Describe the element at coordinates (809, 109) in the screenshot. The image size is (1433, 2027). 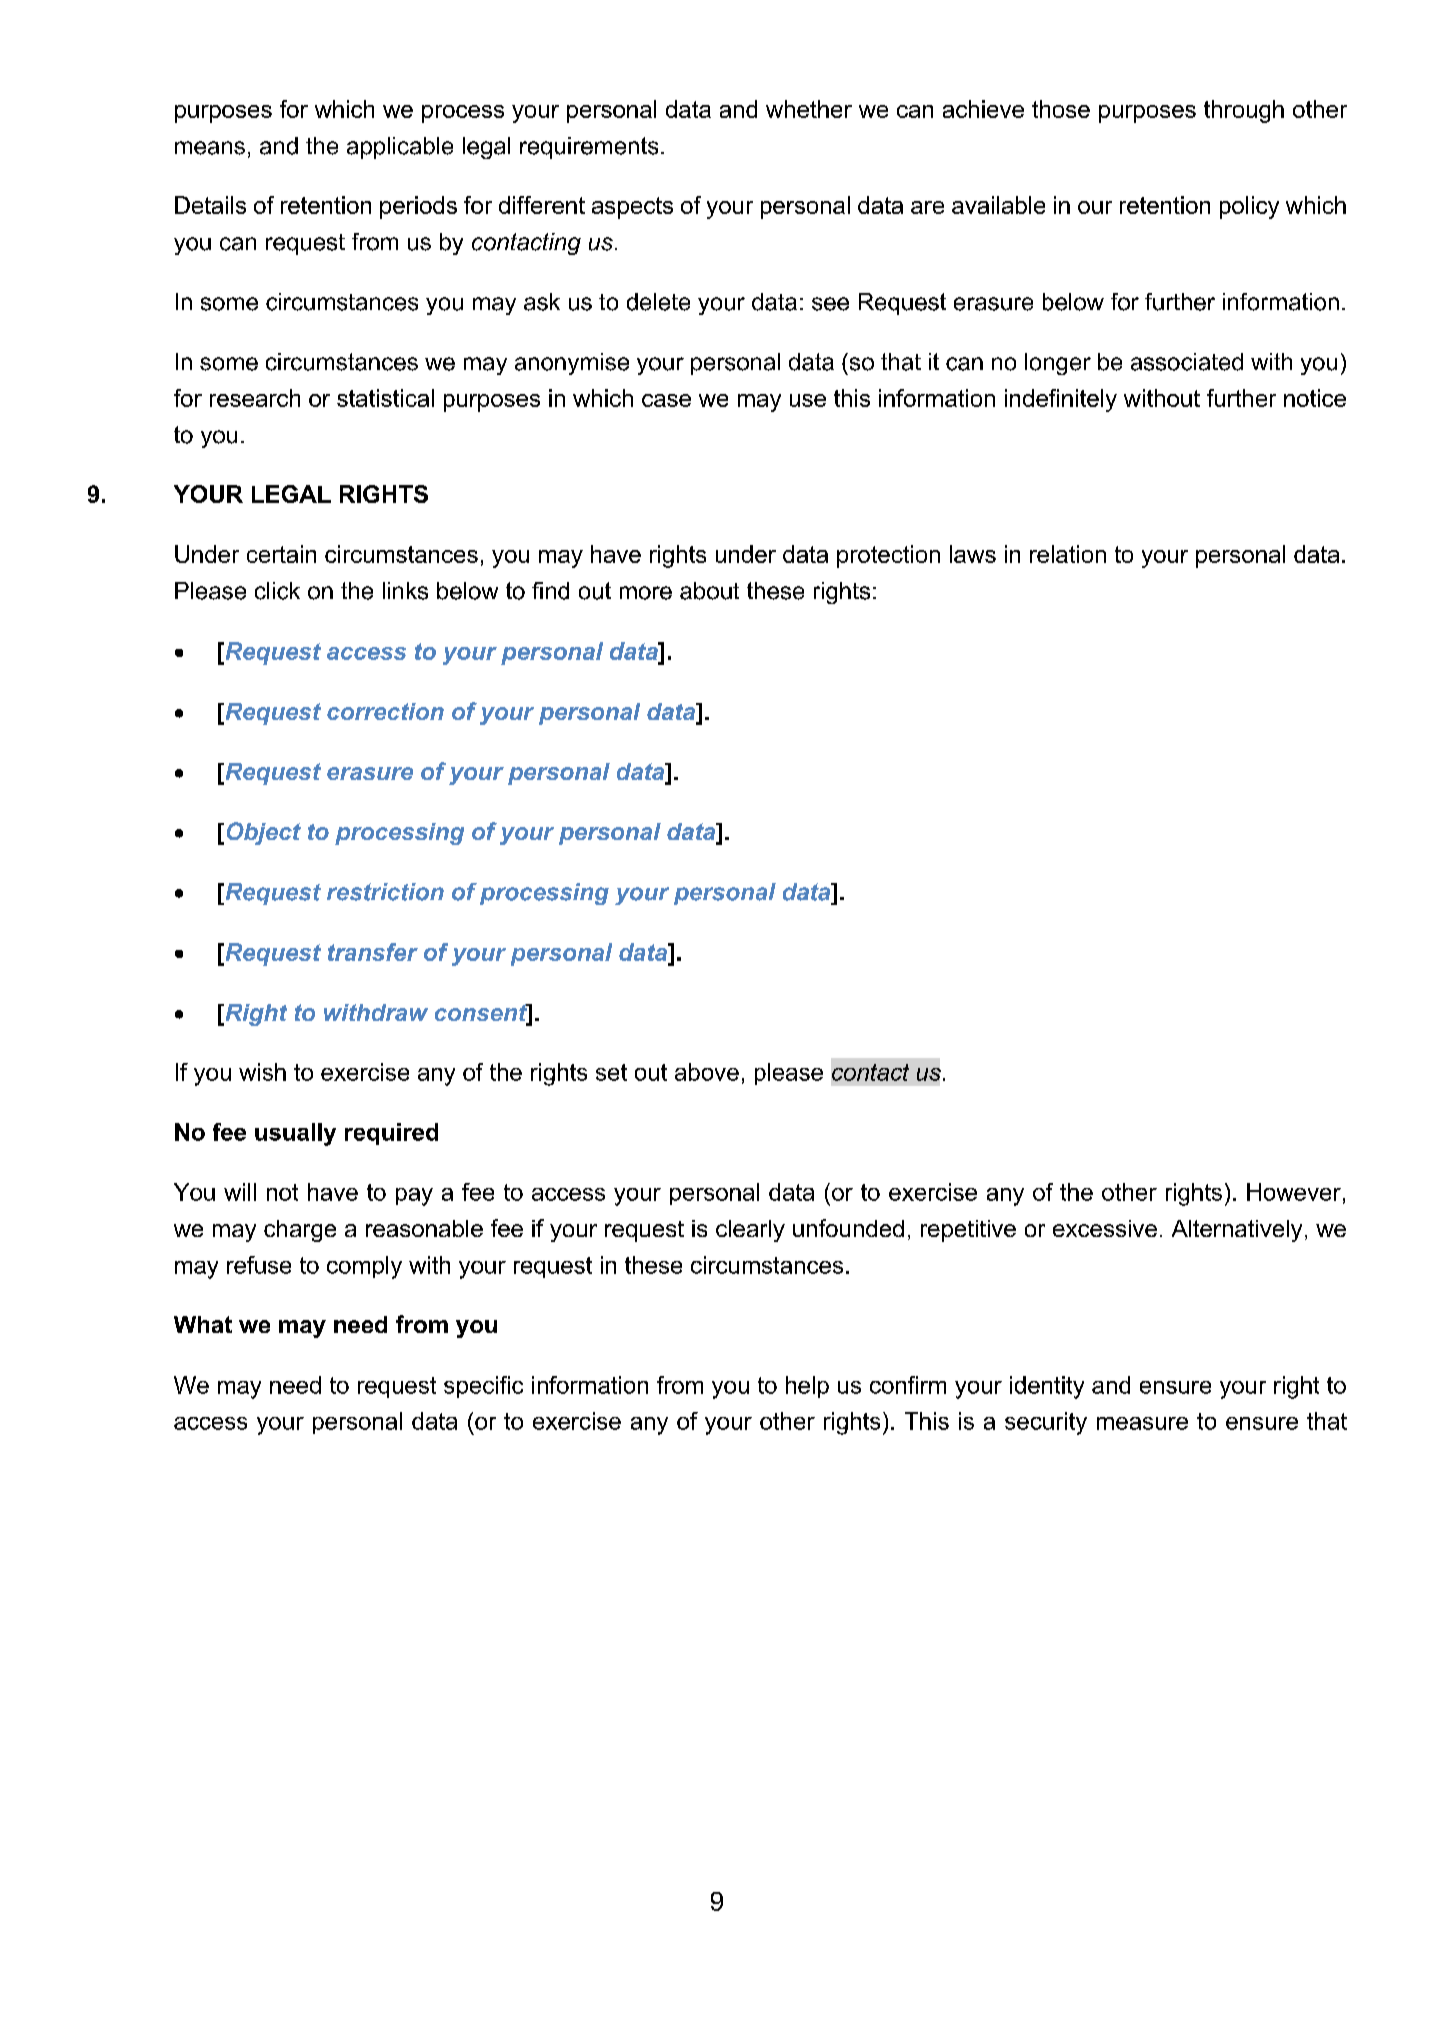
I see `whether` at that location.
